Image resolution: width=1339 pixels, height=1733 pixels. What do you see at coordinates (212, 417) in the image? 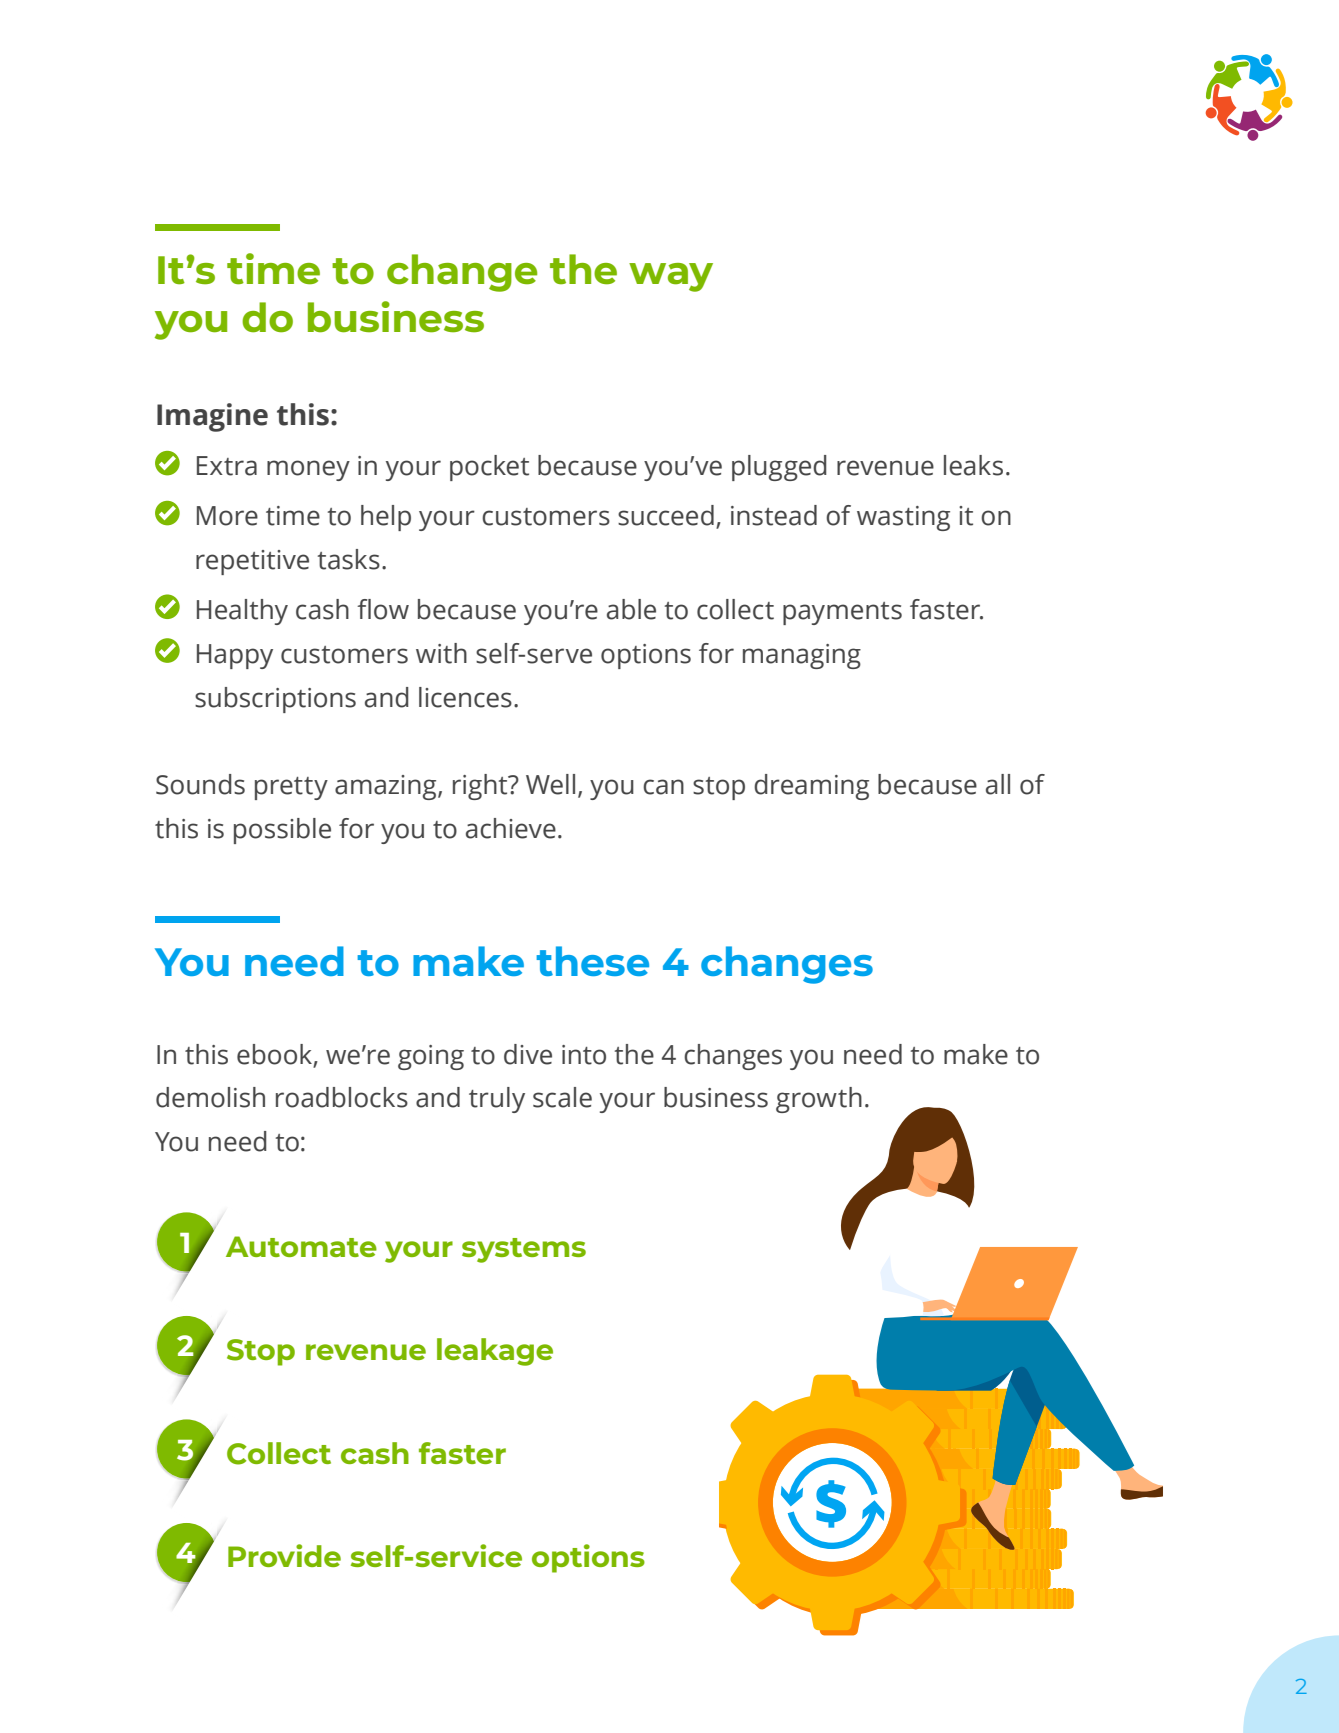
I see `Imagine` at bounding box center [212, 417].
